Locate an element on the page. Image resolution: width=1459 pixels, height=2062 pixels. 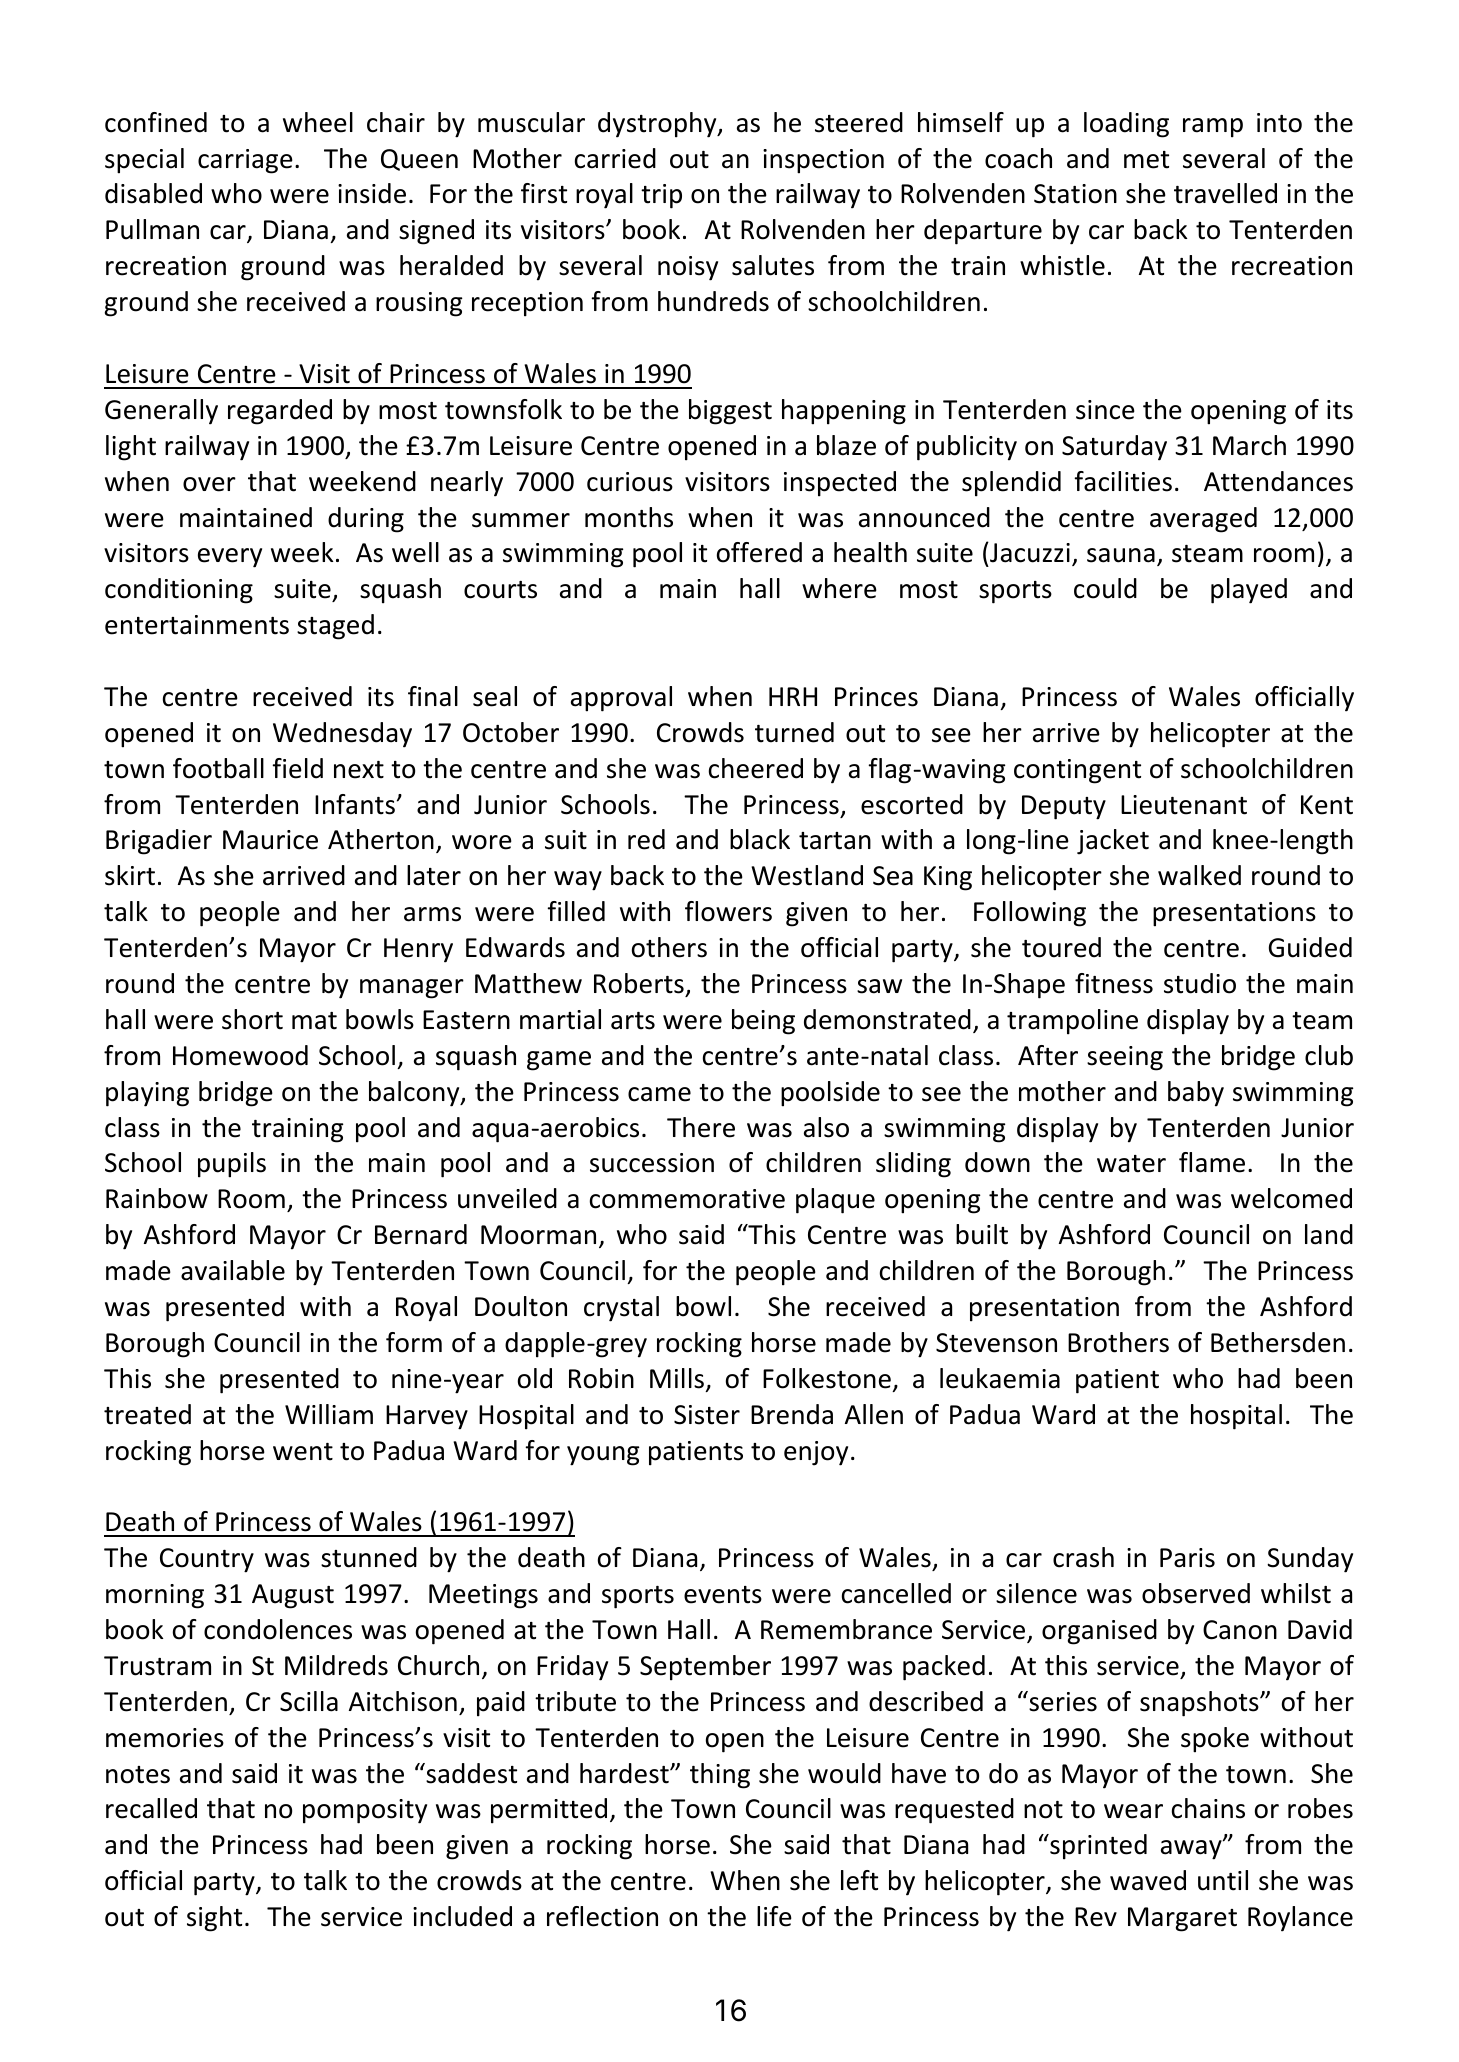
met is located at coordinates (1146, 160).
